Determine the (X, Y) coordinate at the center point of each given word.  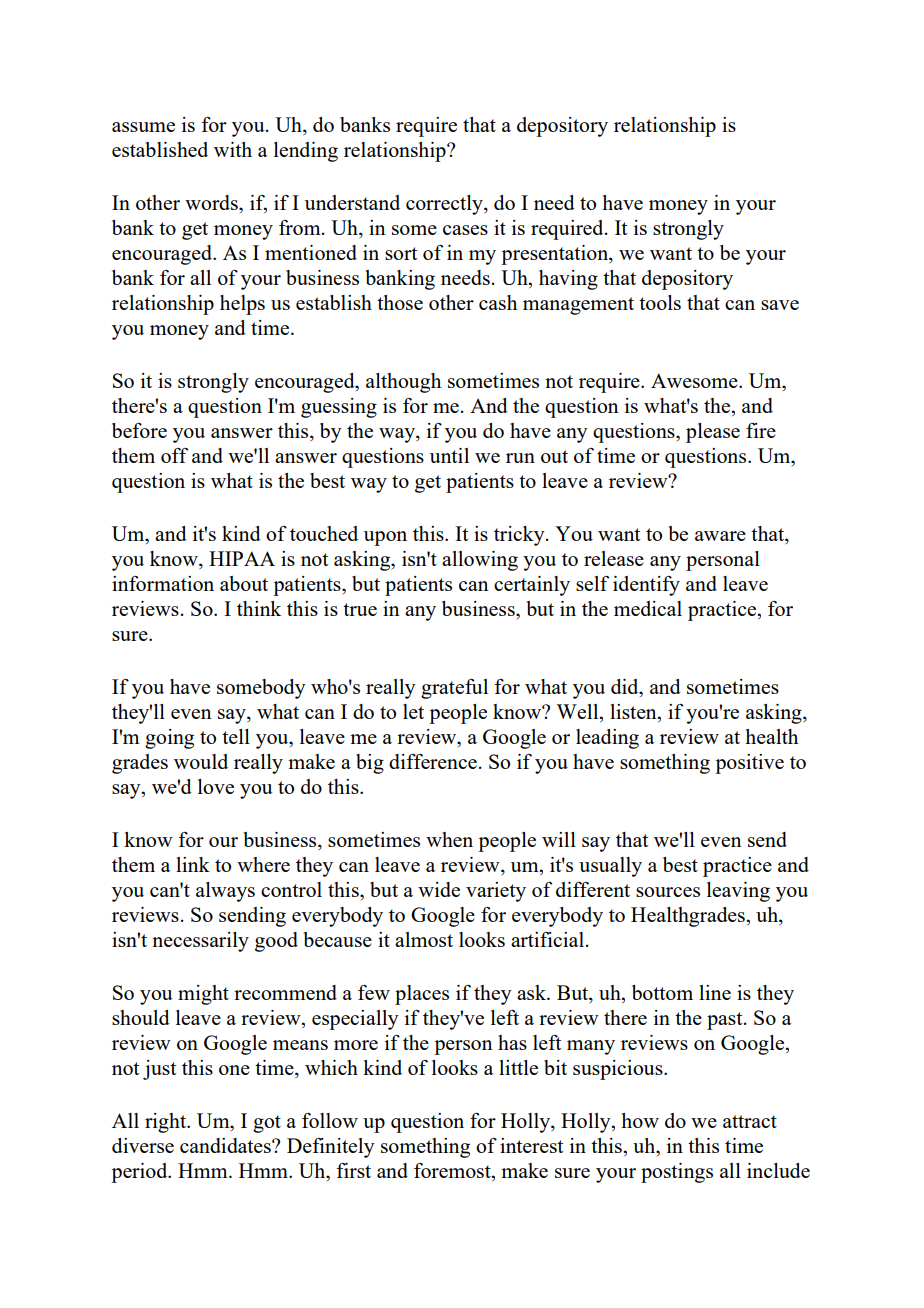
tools (660, 302)
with (233, 149)
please (713, 433)
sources (668, 892)
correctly (445, 205)
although (403, 383)
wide (439, 889)
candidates (226, 1145)
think (259, 608)
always (225, 892)
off (174, 455)
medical (648, 608)
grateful (454, 689)
